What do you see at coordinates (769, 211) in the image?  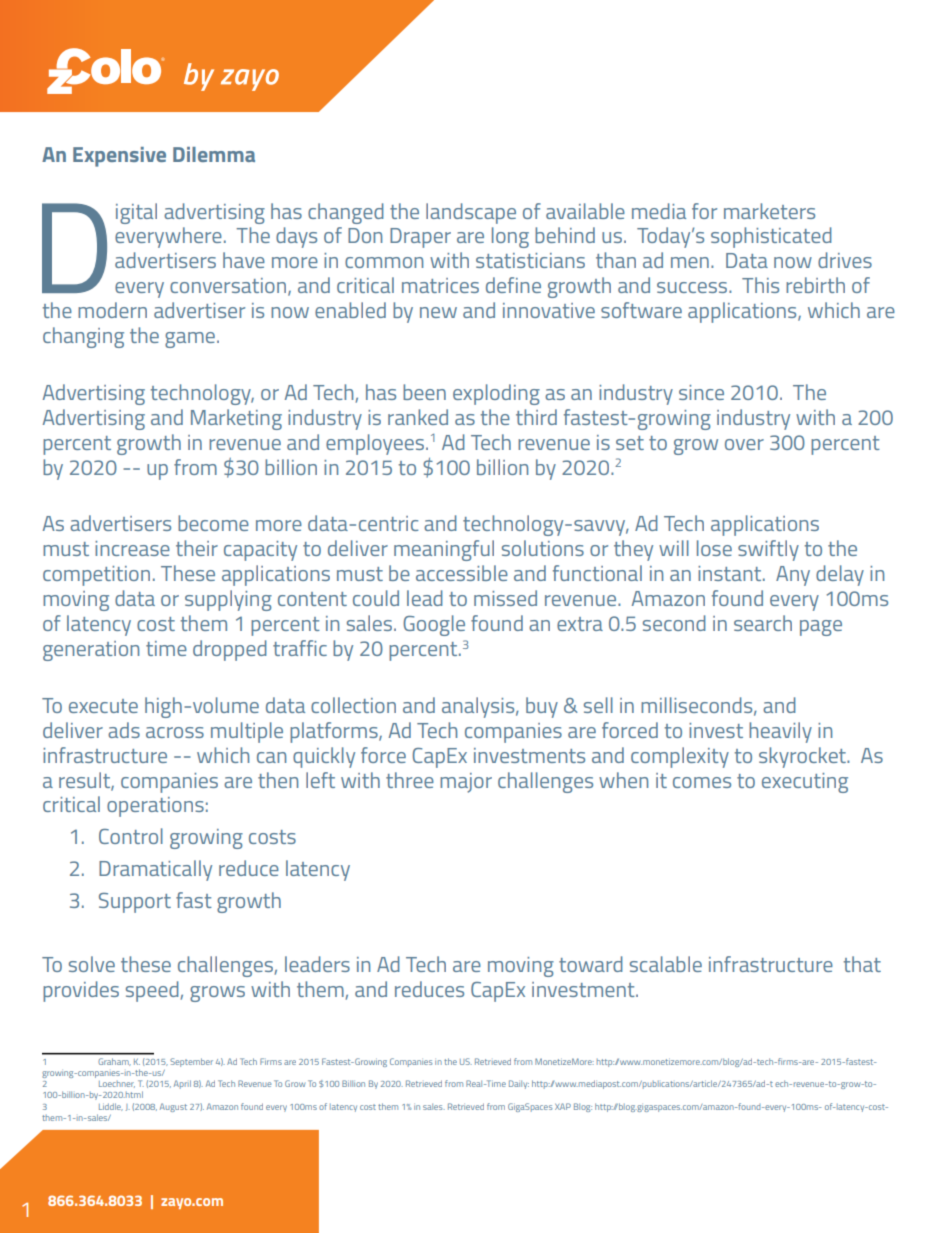 I see `marketers` at bounding box center [769, 211].
